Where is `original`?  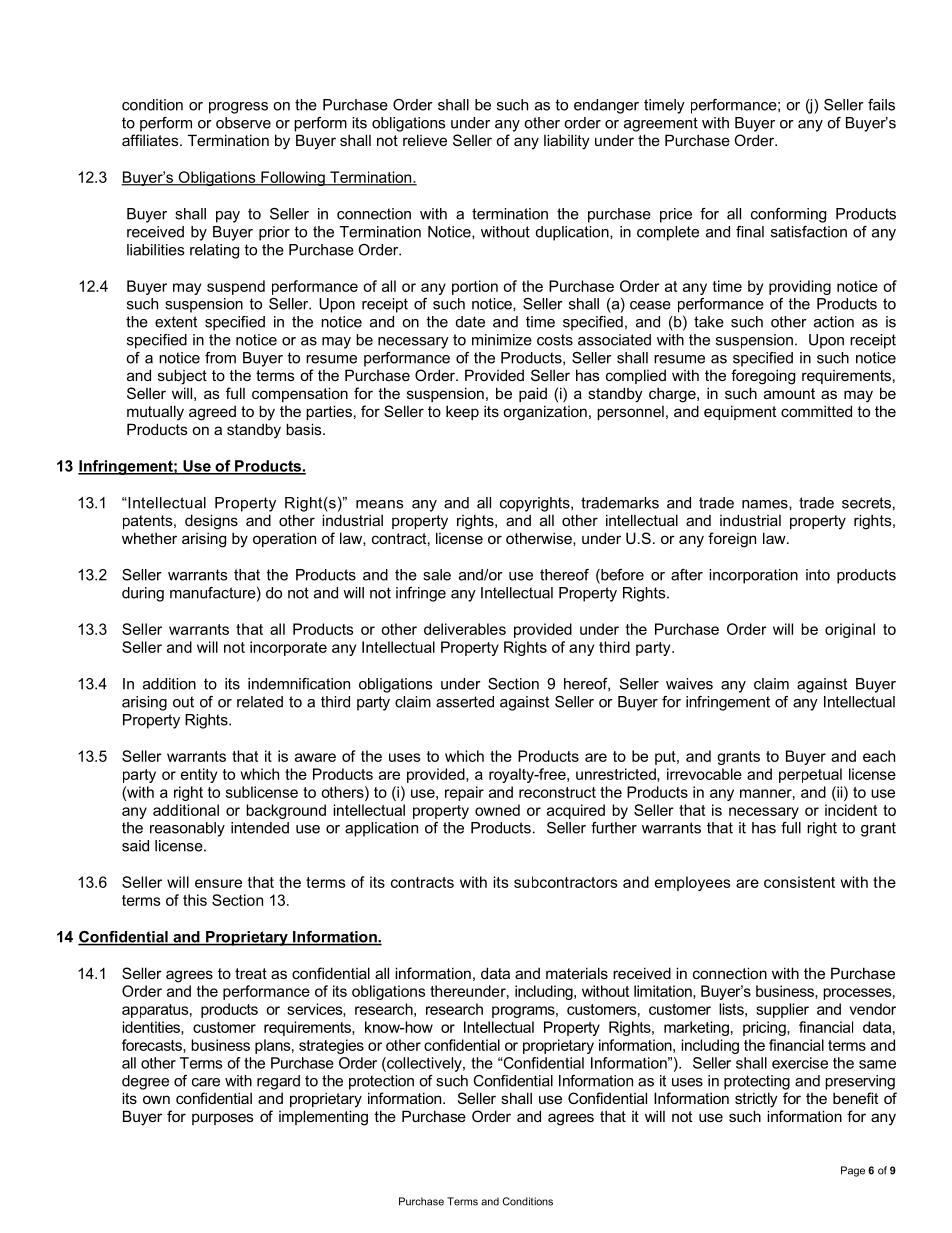
original is located at coordinates (850, 630).
